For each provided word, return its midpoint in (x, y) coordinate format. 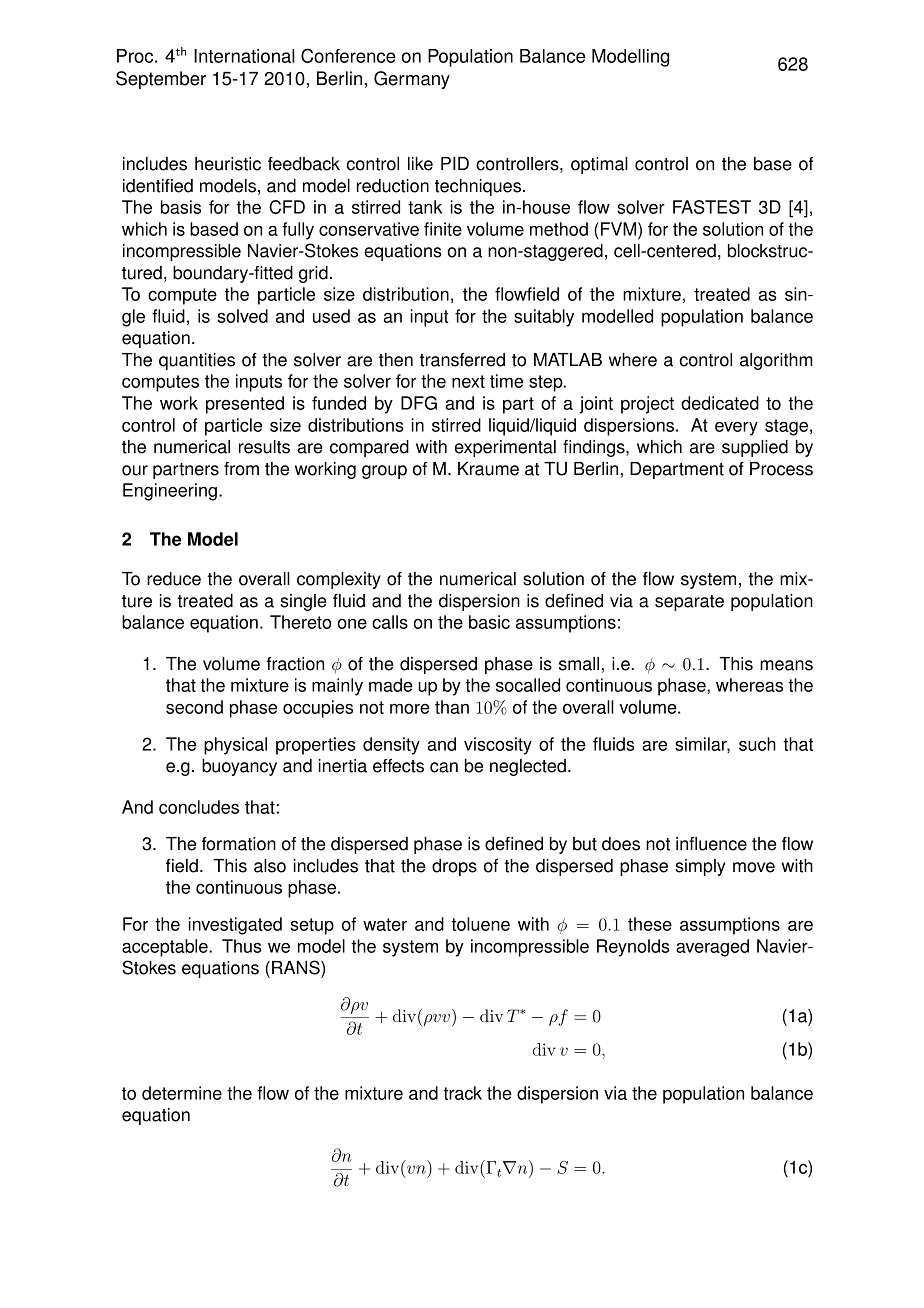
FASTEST (712, 207)
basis (181, 207)
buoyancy (239, 767)
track (462, 1093)
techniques (478, 187)
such (757, 744)
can (444, 767)
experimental (505, 448)
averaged (712, 948)
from (241, 469)
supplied (755, 448)
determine (182, 1093)
